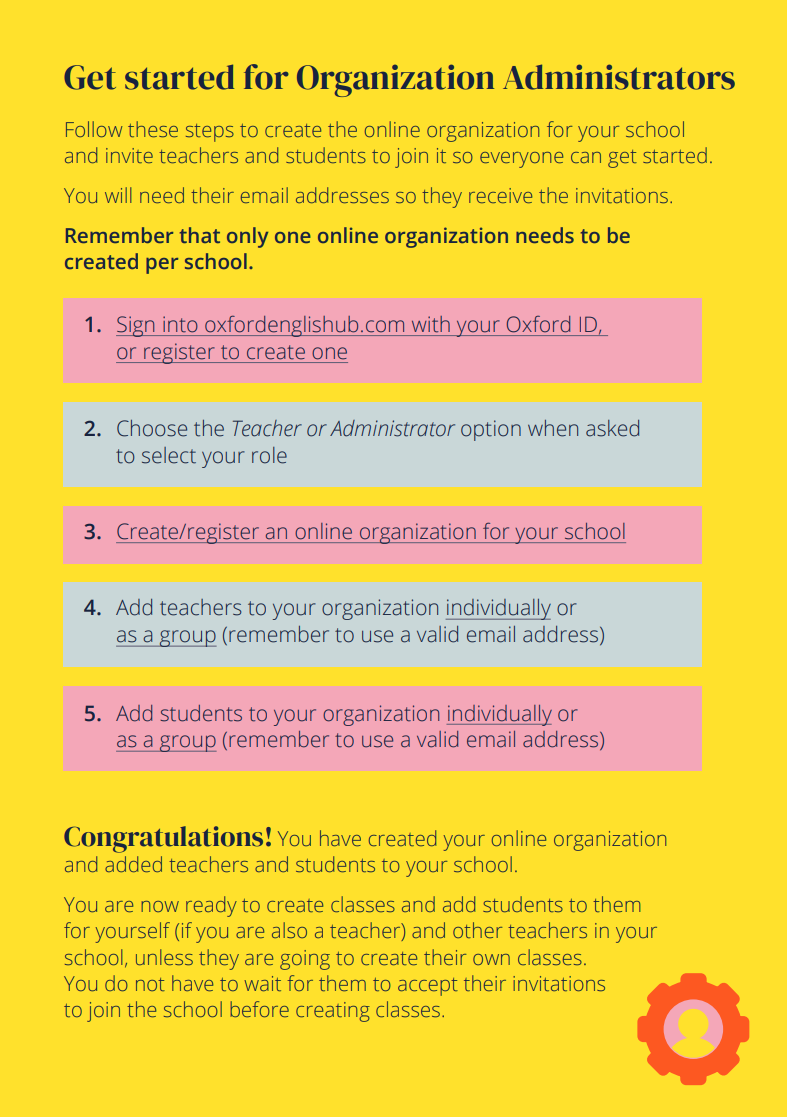  What do you see at coordinates (129, 155) in the screenshot?
I see `invite` at bounding box center [129, 155].
